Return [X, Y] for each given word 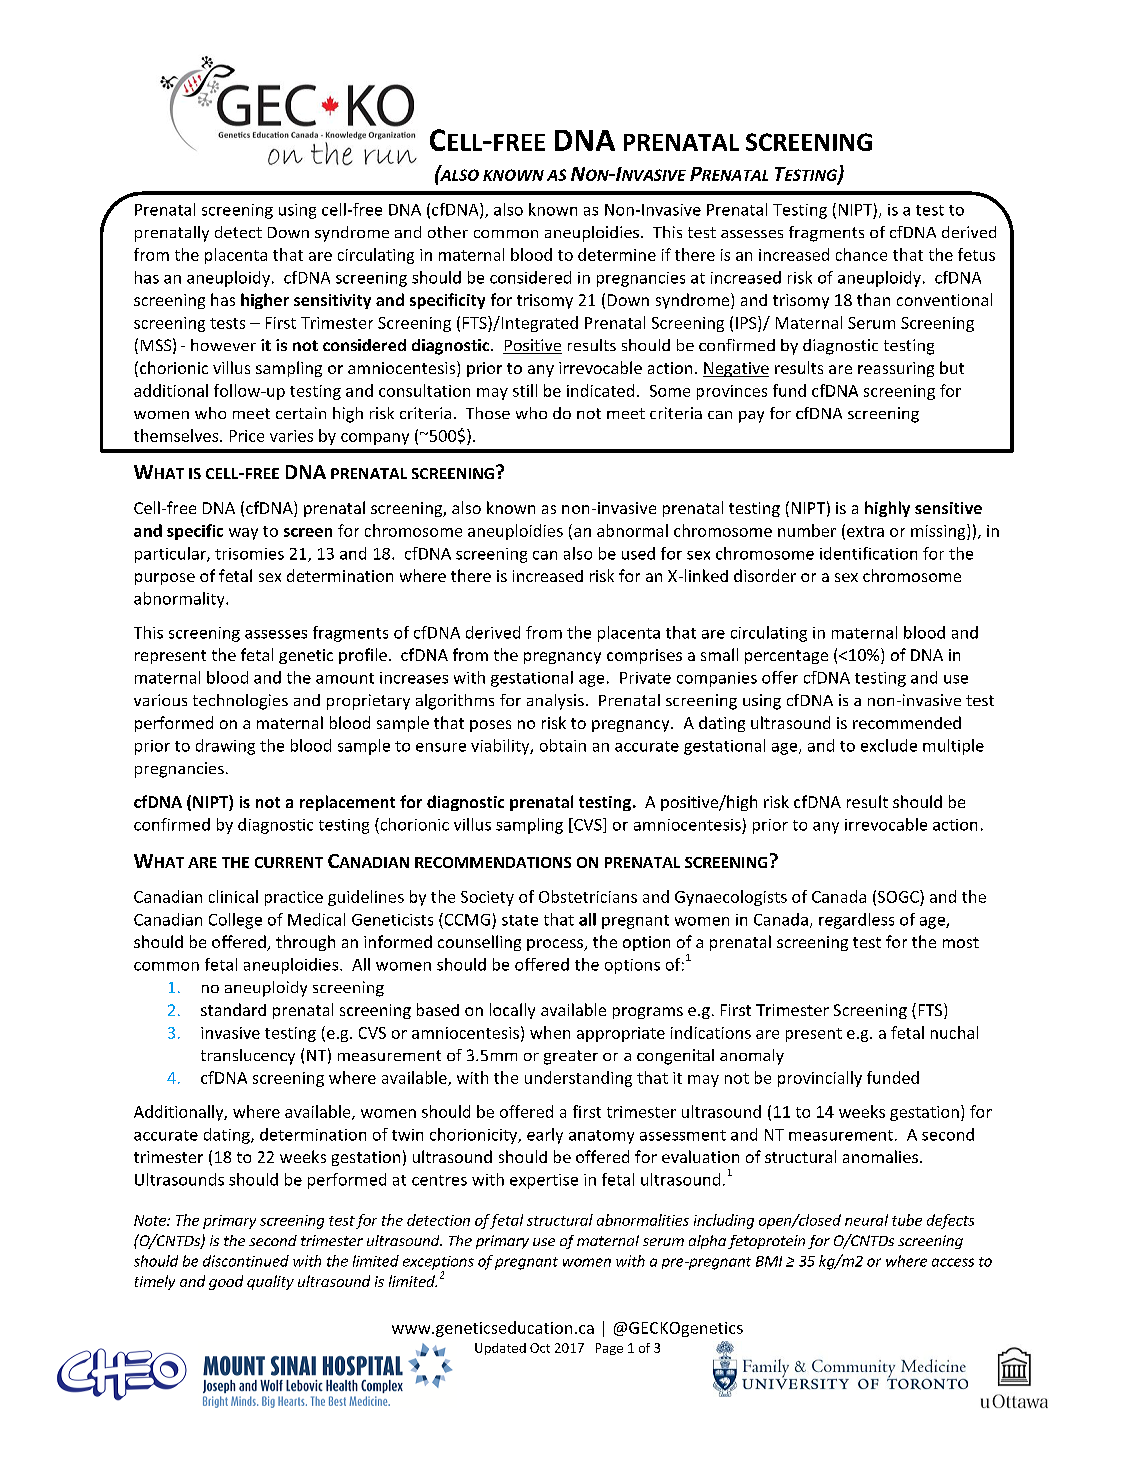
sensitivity [332, 301]
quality [270, 1282]
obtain [563, 745]
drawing [225, 747]
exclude [889, 745]
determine [617, 254]
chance [861, 254]
